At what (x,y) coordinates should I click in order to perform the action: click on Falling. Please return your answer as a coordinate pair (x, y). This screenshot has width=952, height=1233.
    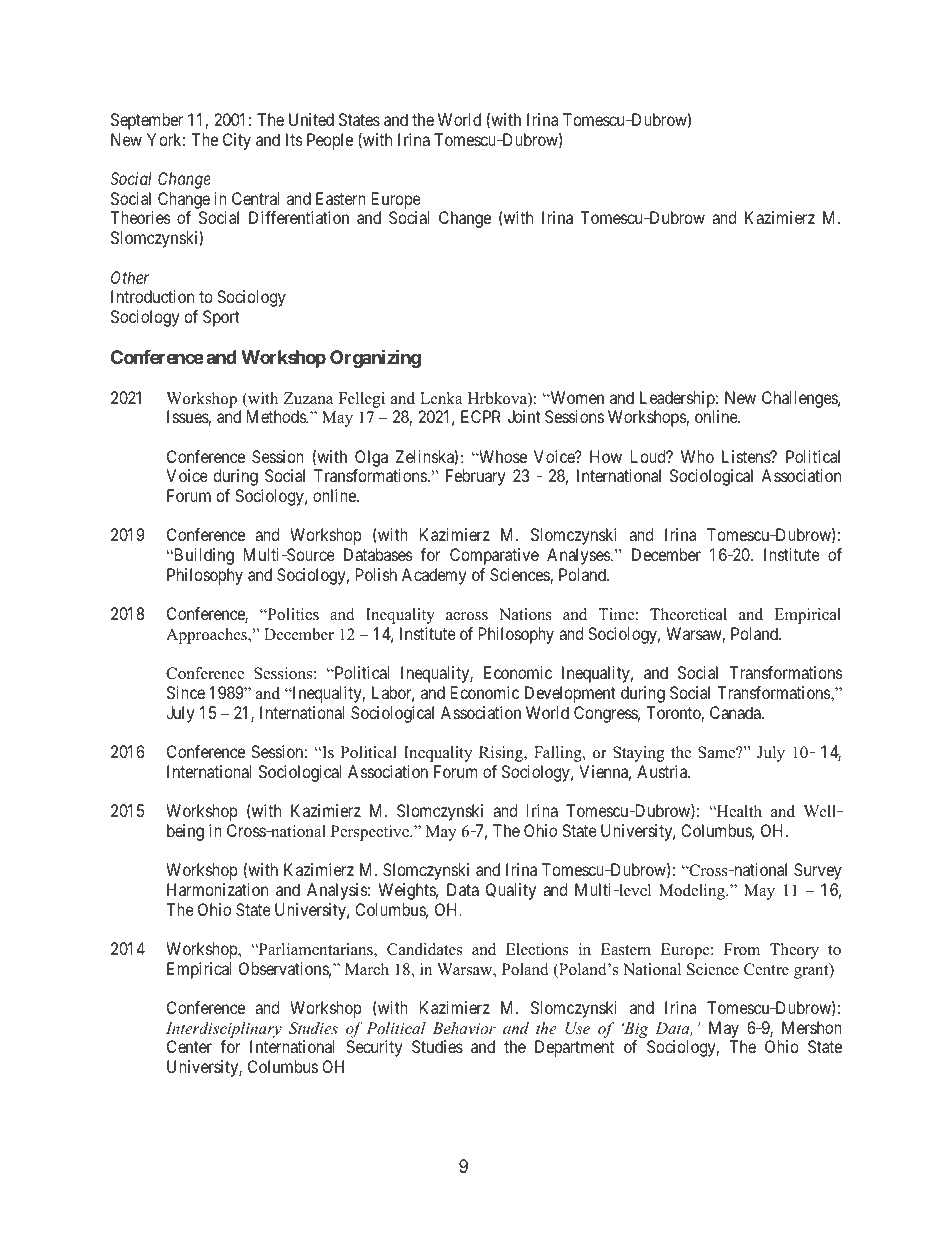
    Looking at the image, I should click on (559, 754).
